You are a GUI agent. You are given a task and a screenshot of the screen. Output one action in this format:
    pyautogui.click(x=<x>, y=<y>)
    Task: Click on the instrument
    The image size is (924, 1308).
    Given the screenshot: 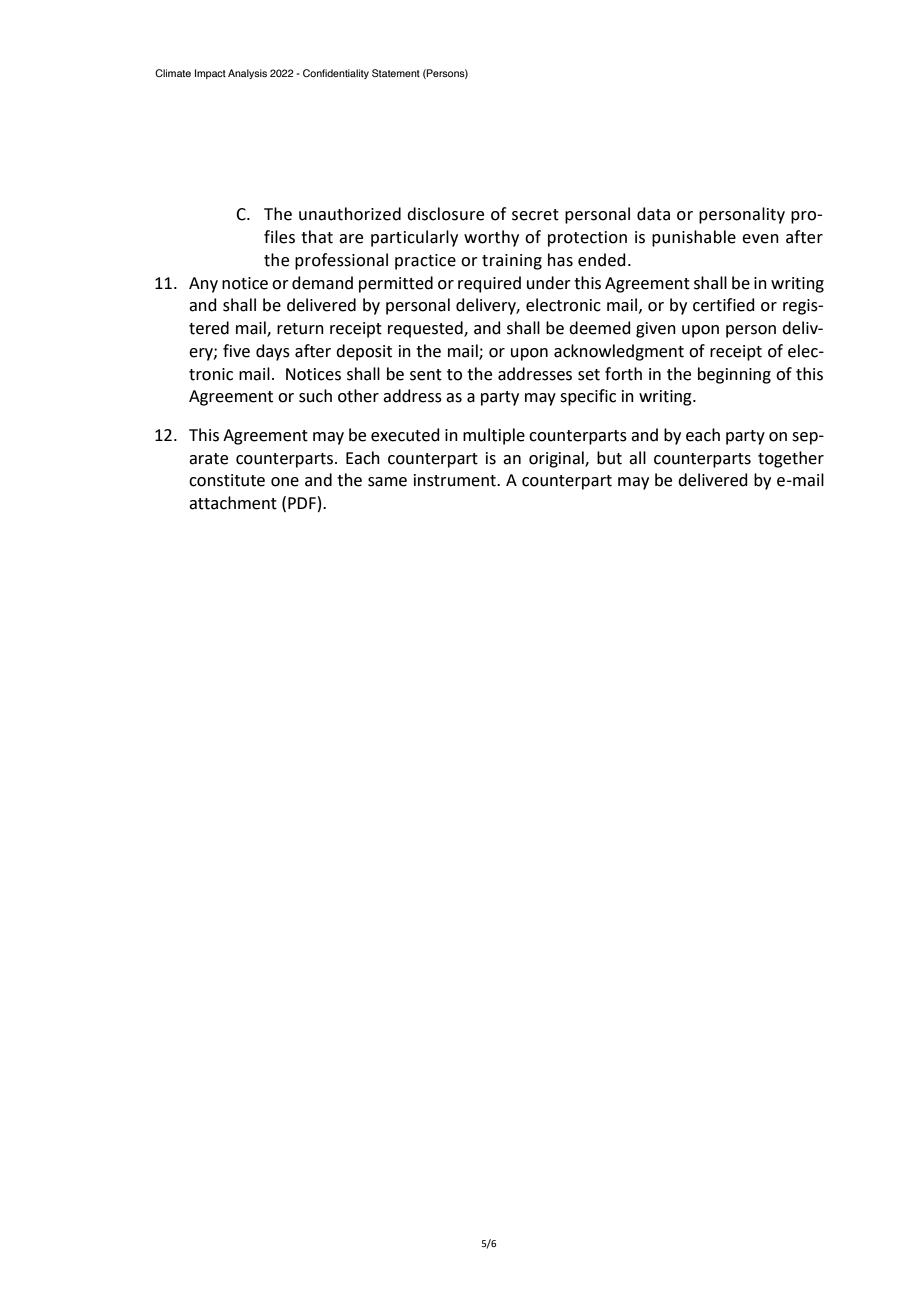 What is the action you would take?
    pyautogui.click(x=456, y=480)
